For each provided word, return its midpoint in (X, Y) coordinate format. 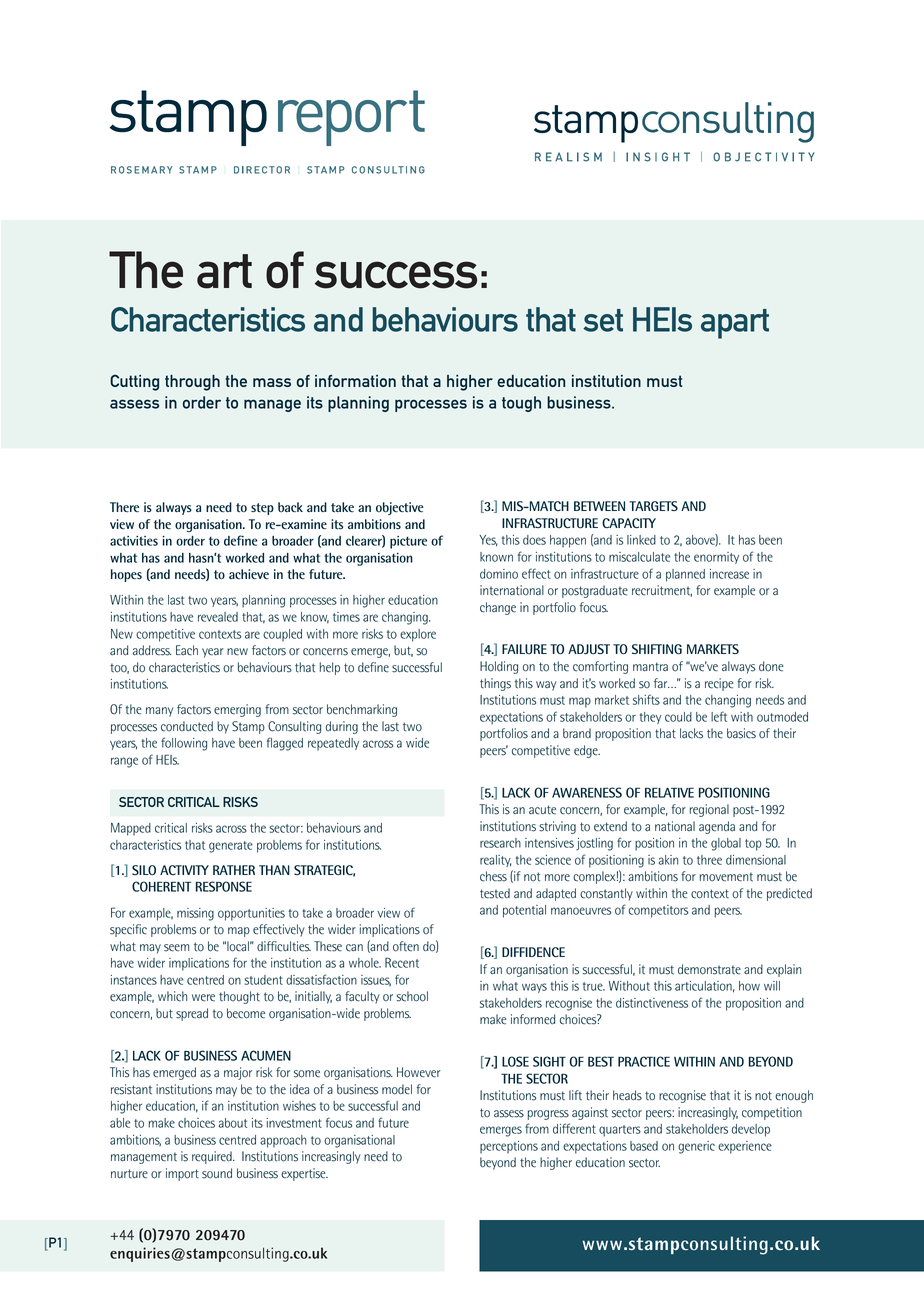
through (192, 383)
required (213, 1157)
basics (741, 733)
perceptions (509, 1147)
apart (735, 324)
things (495, 684)
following (184, 744)
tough (521, 404)
